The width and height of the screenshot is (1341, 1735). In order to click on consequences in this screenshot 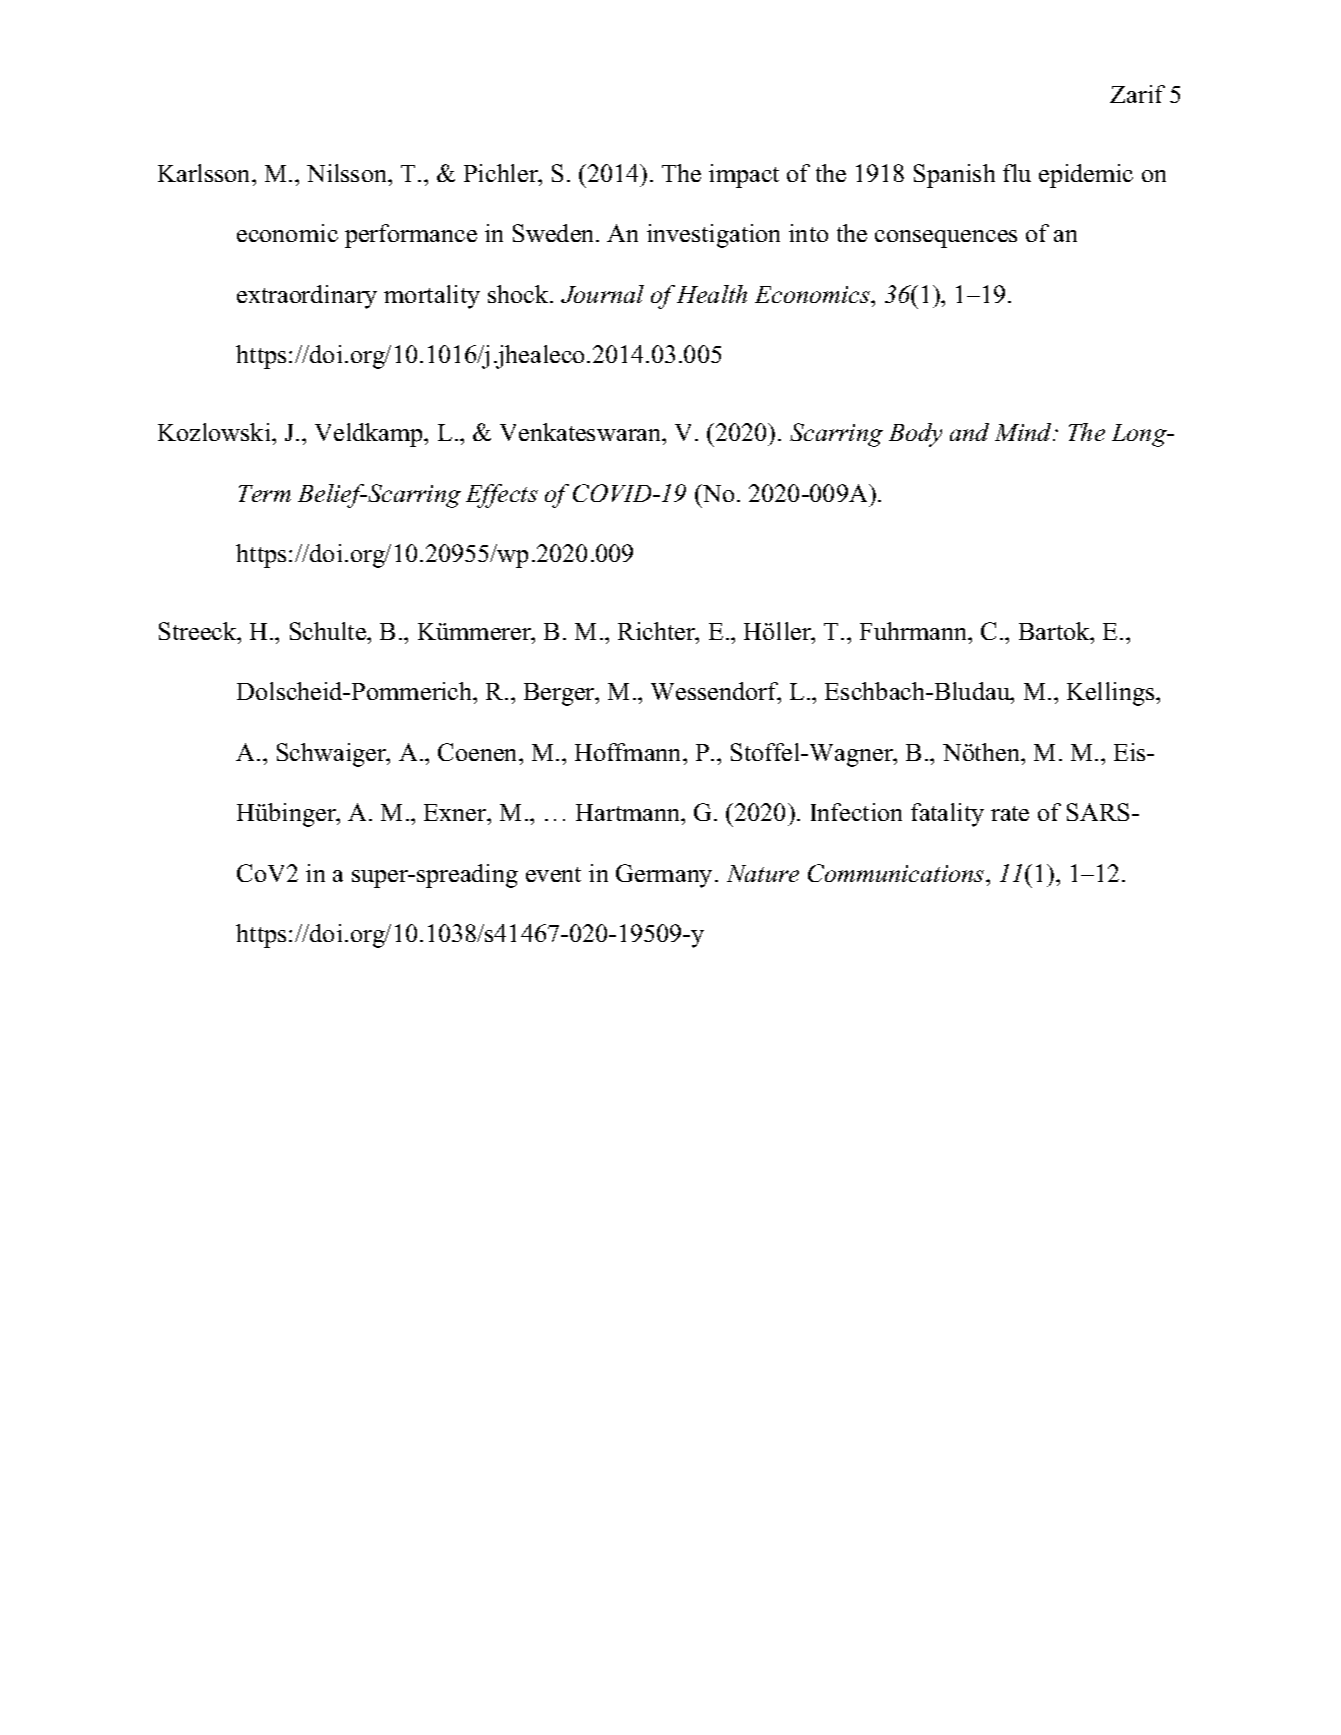, I will do `click(946, 239)`.
